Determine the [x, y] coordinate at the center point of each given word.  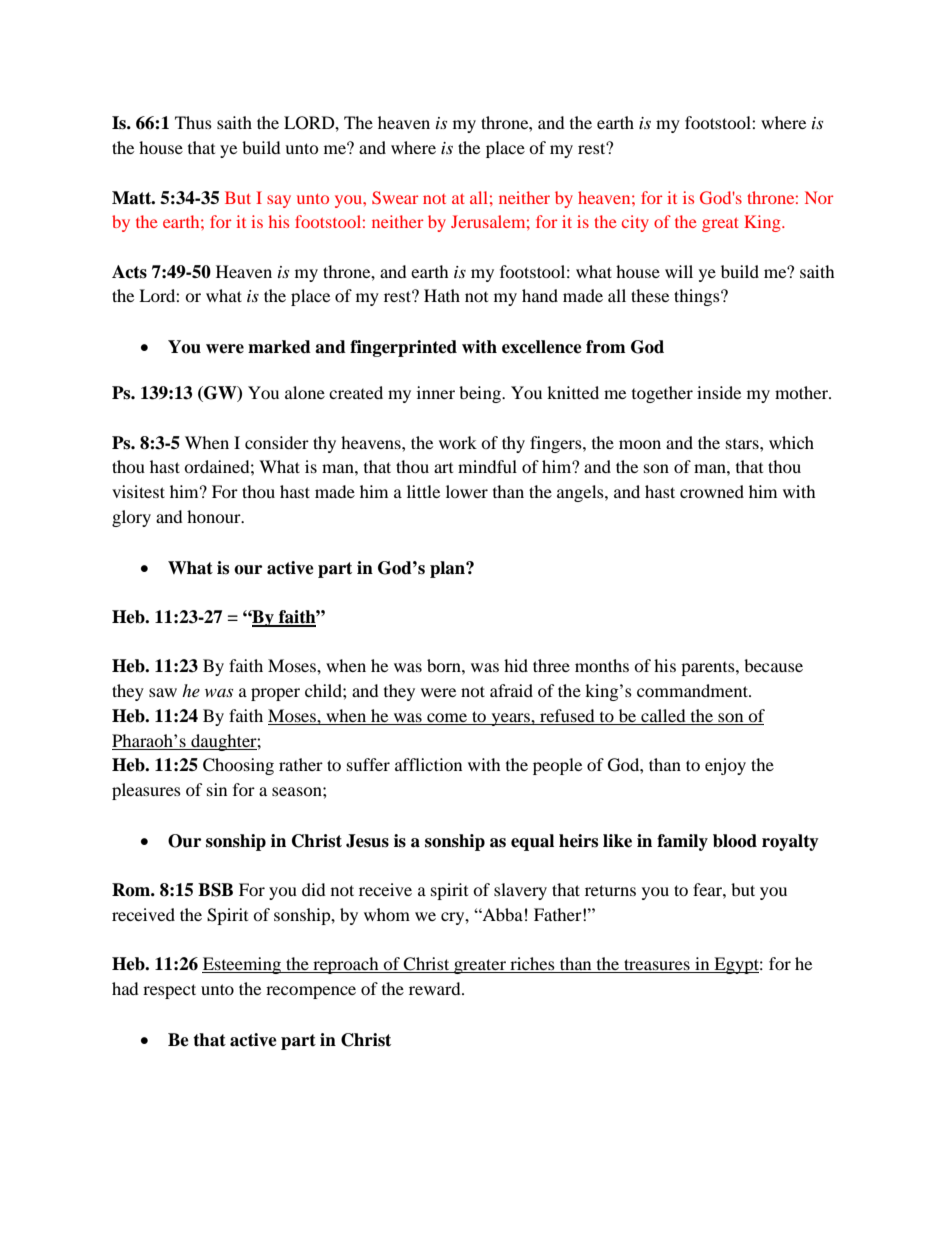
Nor [819, 197]
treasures [657, 966]
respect [169, 991]
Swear [395, 197]
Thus [193, 122]
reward [436, 988]
